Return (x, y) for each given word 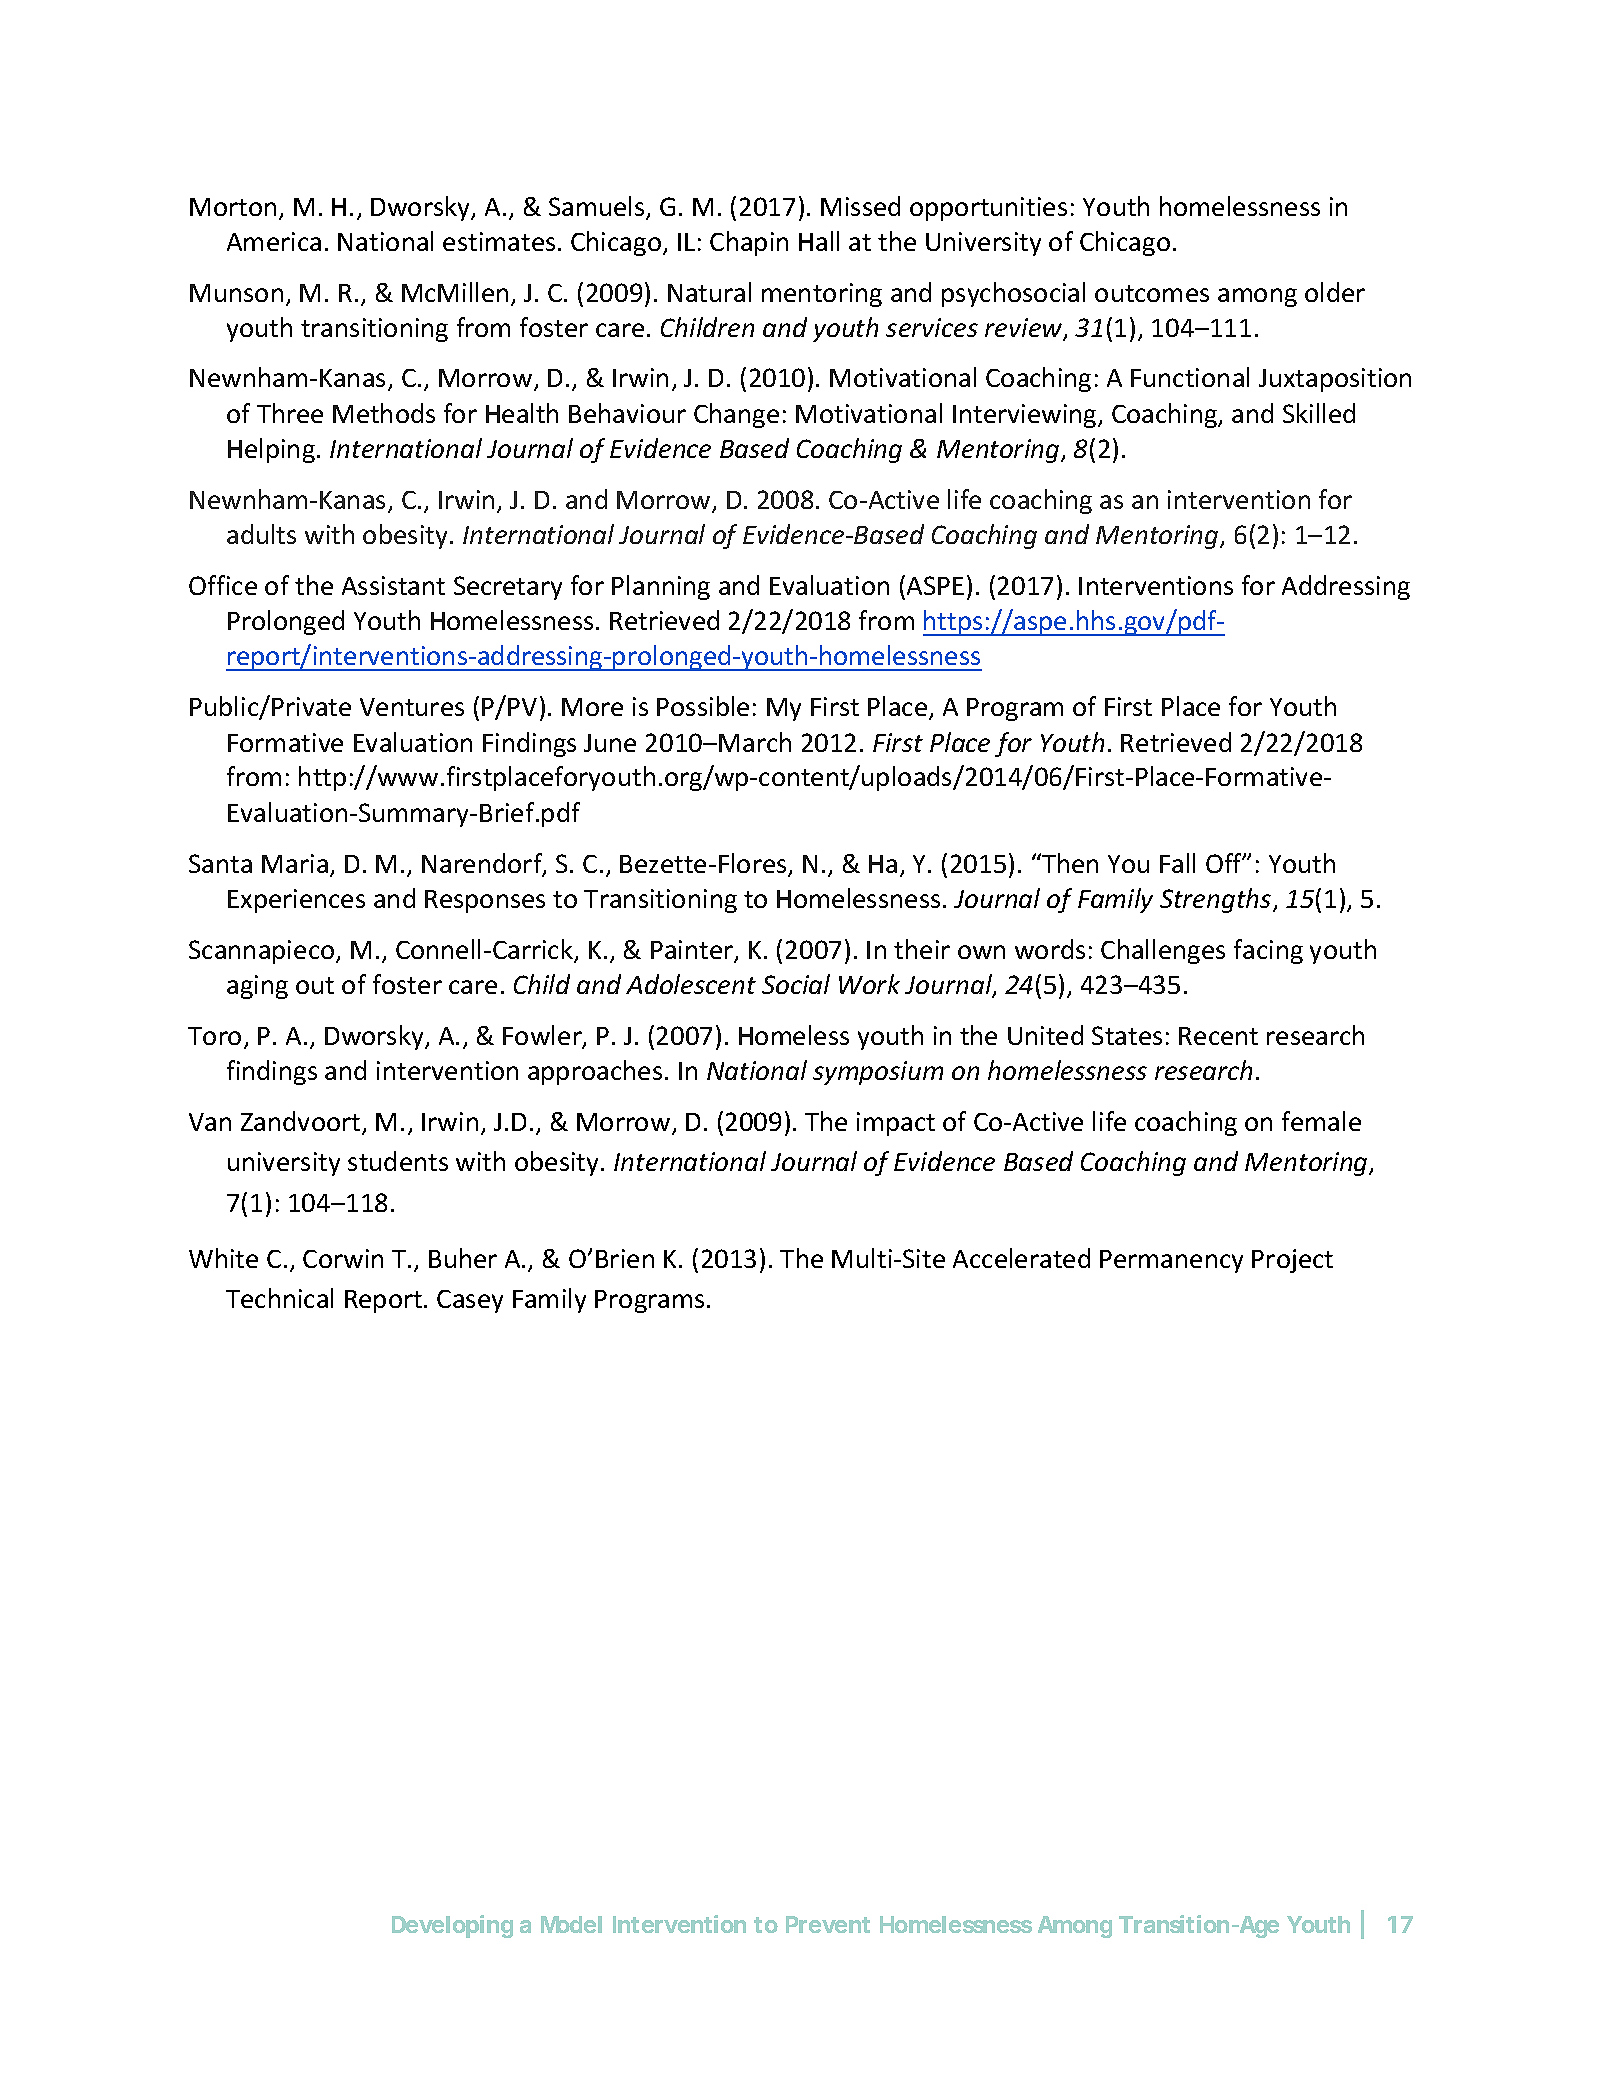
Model (571, 1924)
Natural (709, 292)
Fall (1177, 863)
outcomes (1152, 293)
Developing (452, 1926)
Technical (279, 1298)
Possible (703, 706)
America (274, 241)
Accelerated (1021, 1258)
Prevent (828, 1924)
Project (1292, 1261)
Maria (295, 863)
